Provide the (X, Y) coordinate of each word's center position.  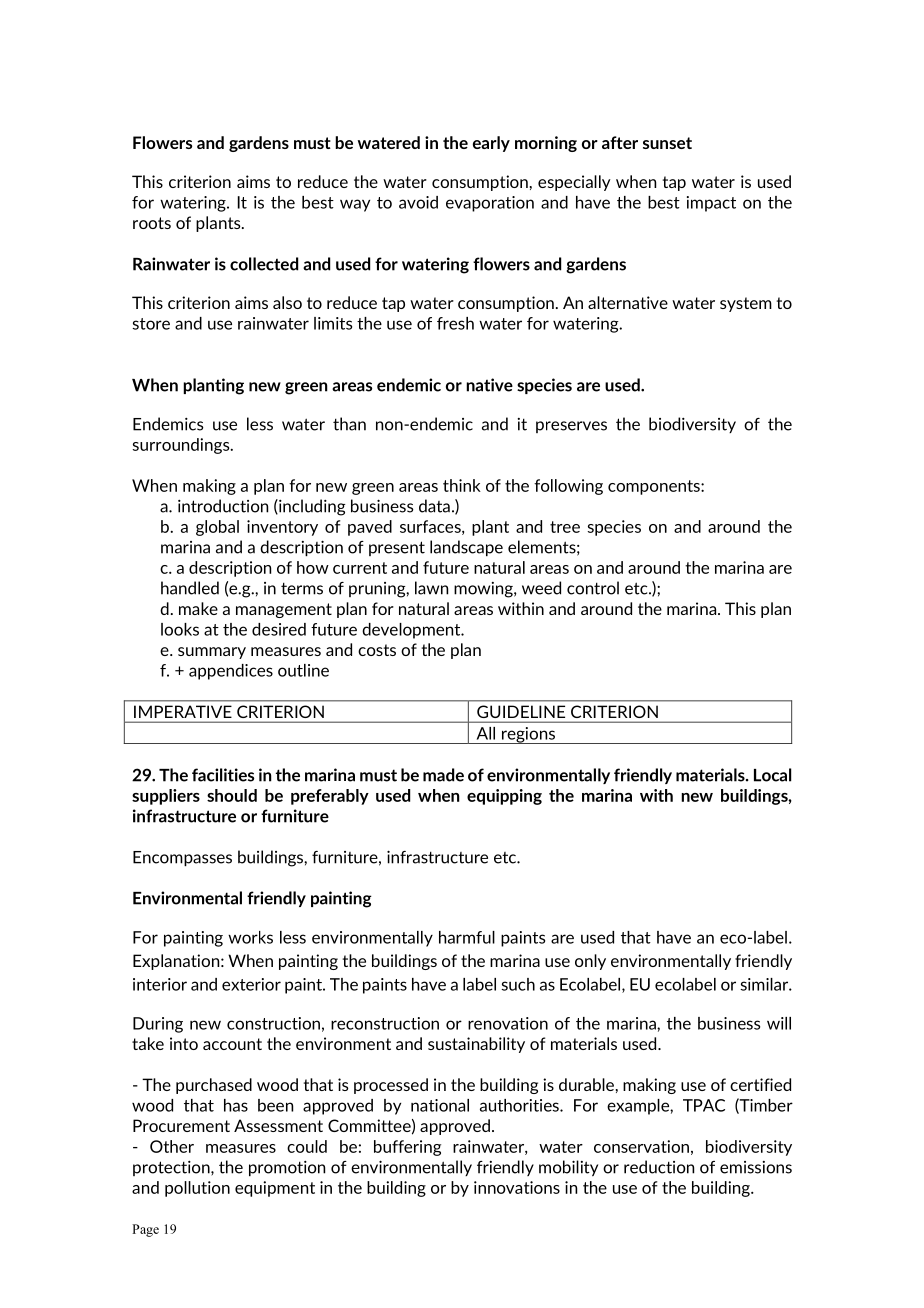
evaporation (490, 204)
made (443, 775)
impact (711, 204)
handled (190, 588)
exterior (251, 984)
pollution (197, 1189)
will (779, 1023)
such (518, 984)
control (593, 588)
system (746, 304)
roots (152, 223)
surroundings (182, 446)
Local (772, 775)
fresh (455, 323)
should (232, 795)
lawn (431, 588)
